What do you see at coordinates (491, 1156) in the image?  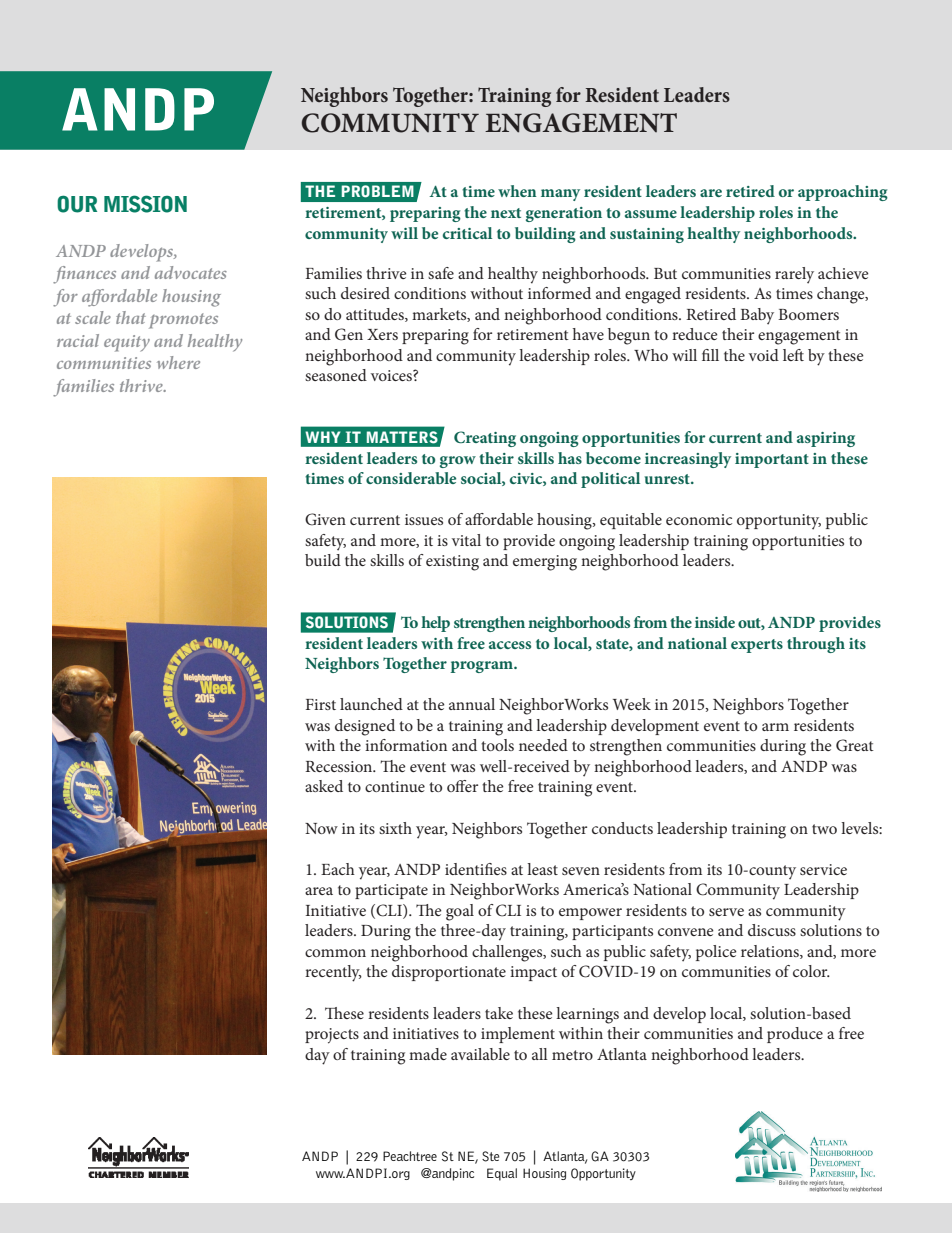 I see `Ste` at bounding box center [491, 1156].
